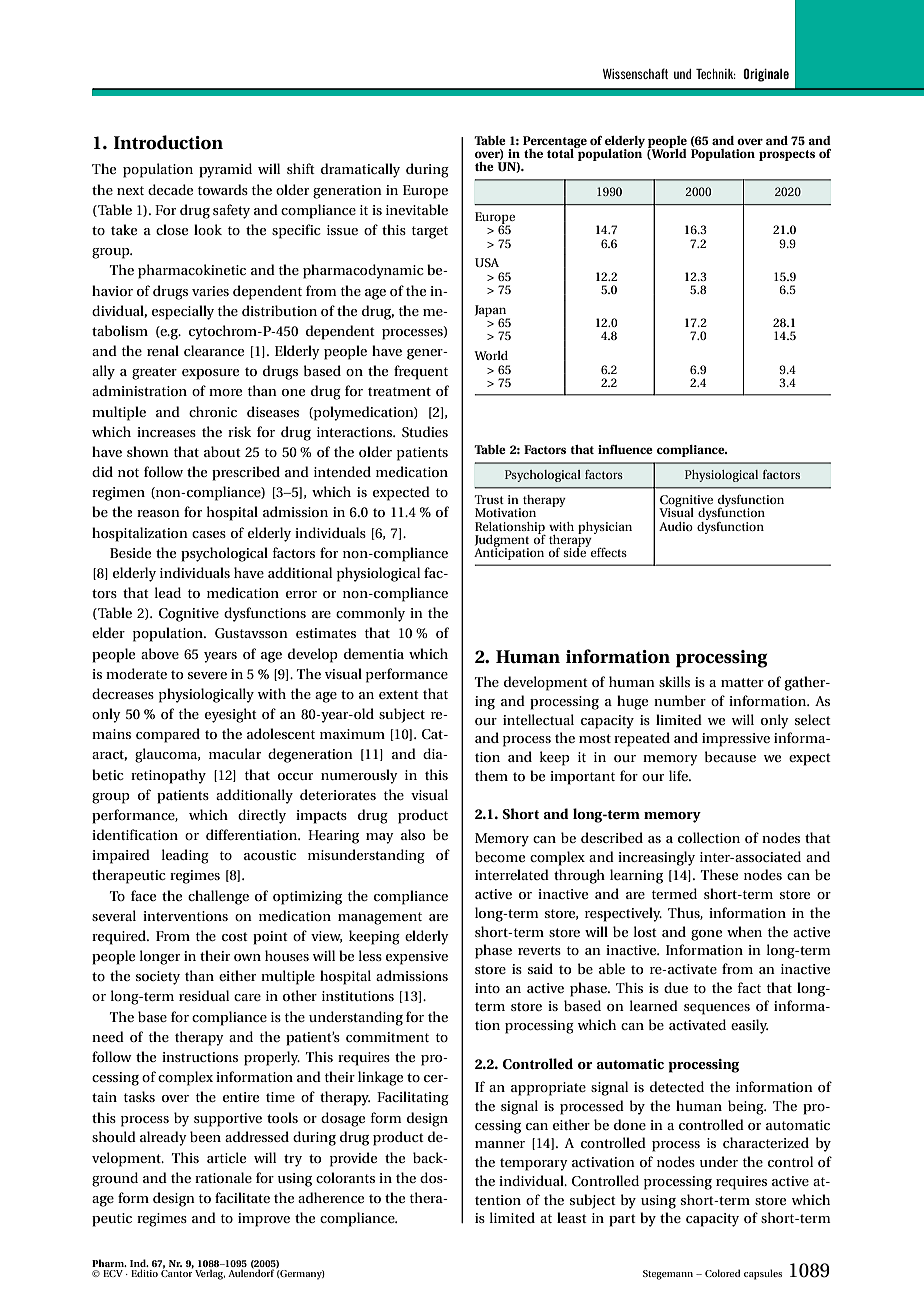 Image resolution: width=924 pixels, height=1308 pixels. I want to click on facilitate, so click(242, 1197).
